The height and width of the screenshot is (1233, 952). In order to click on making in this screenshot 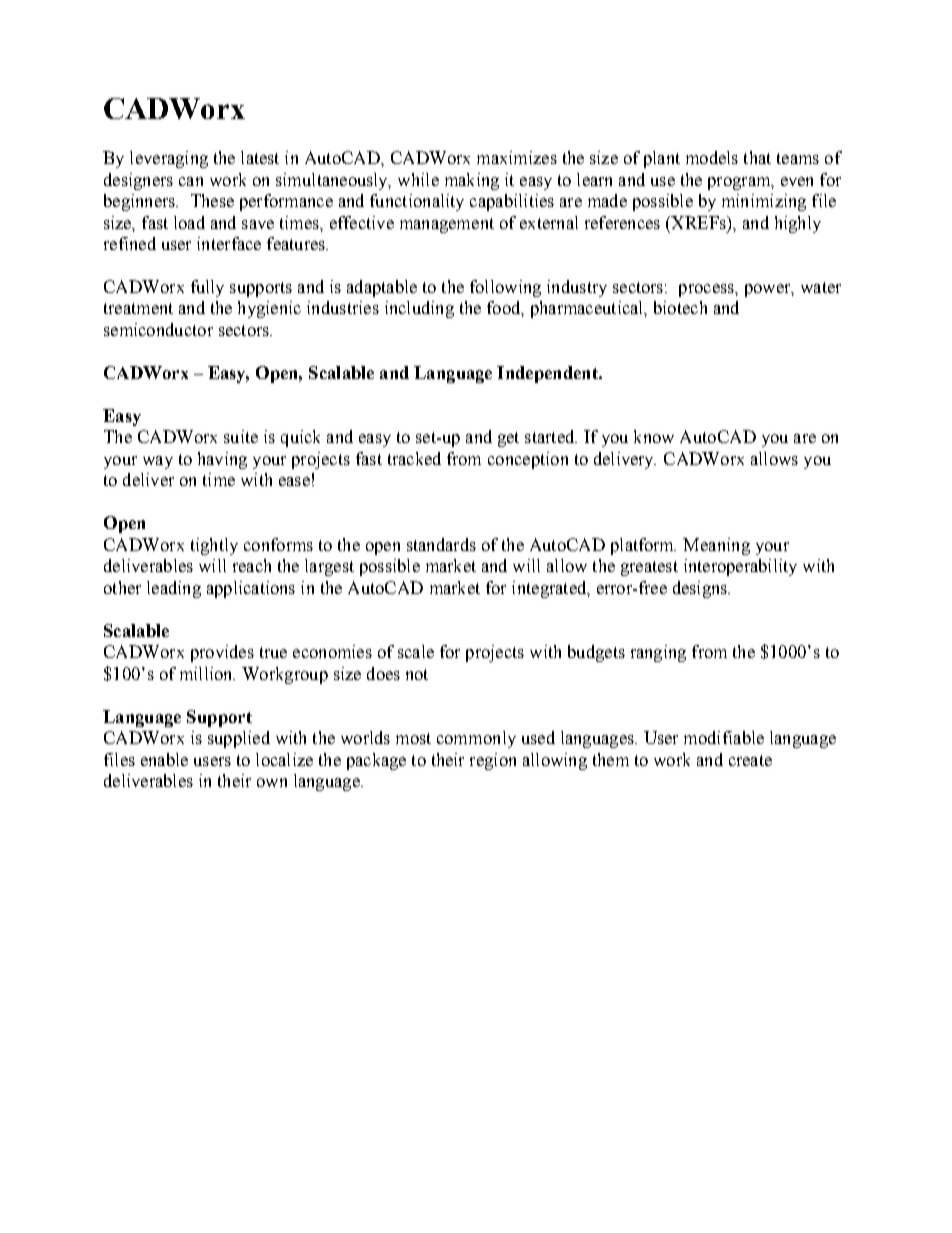, I will do `click(472, 181)`.
